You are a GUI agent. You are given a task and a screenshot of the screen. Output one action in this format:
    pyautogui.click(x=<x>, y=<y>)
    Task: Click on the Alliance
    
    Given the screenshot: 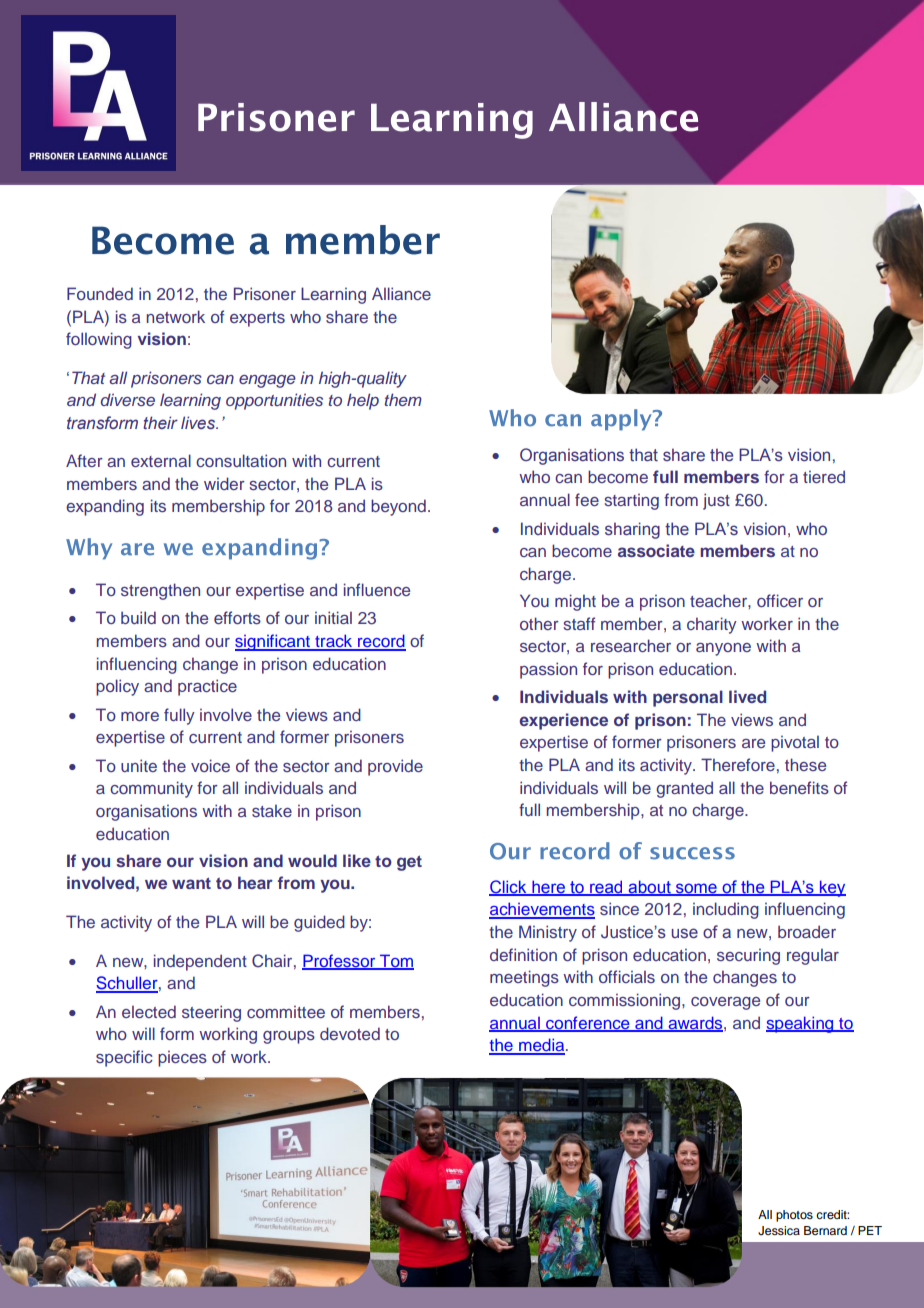 What is the action you would take?
    pyautogui.click(x=401, y=293)
